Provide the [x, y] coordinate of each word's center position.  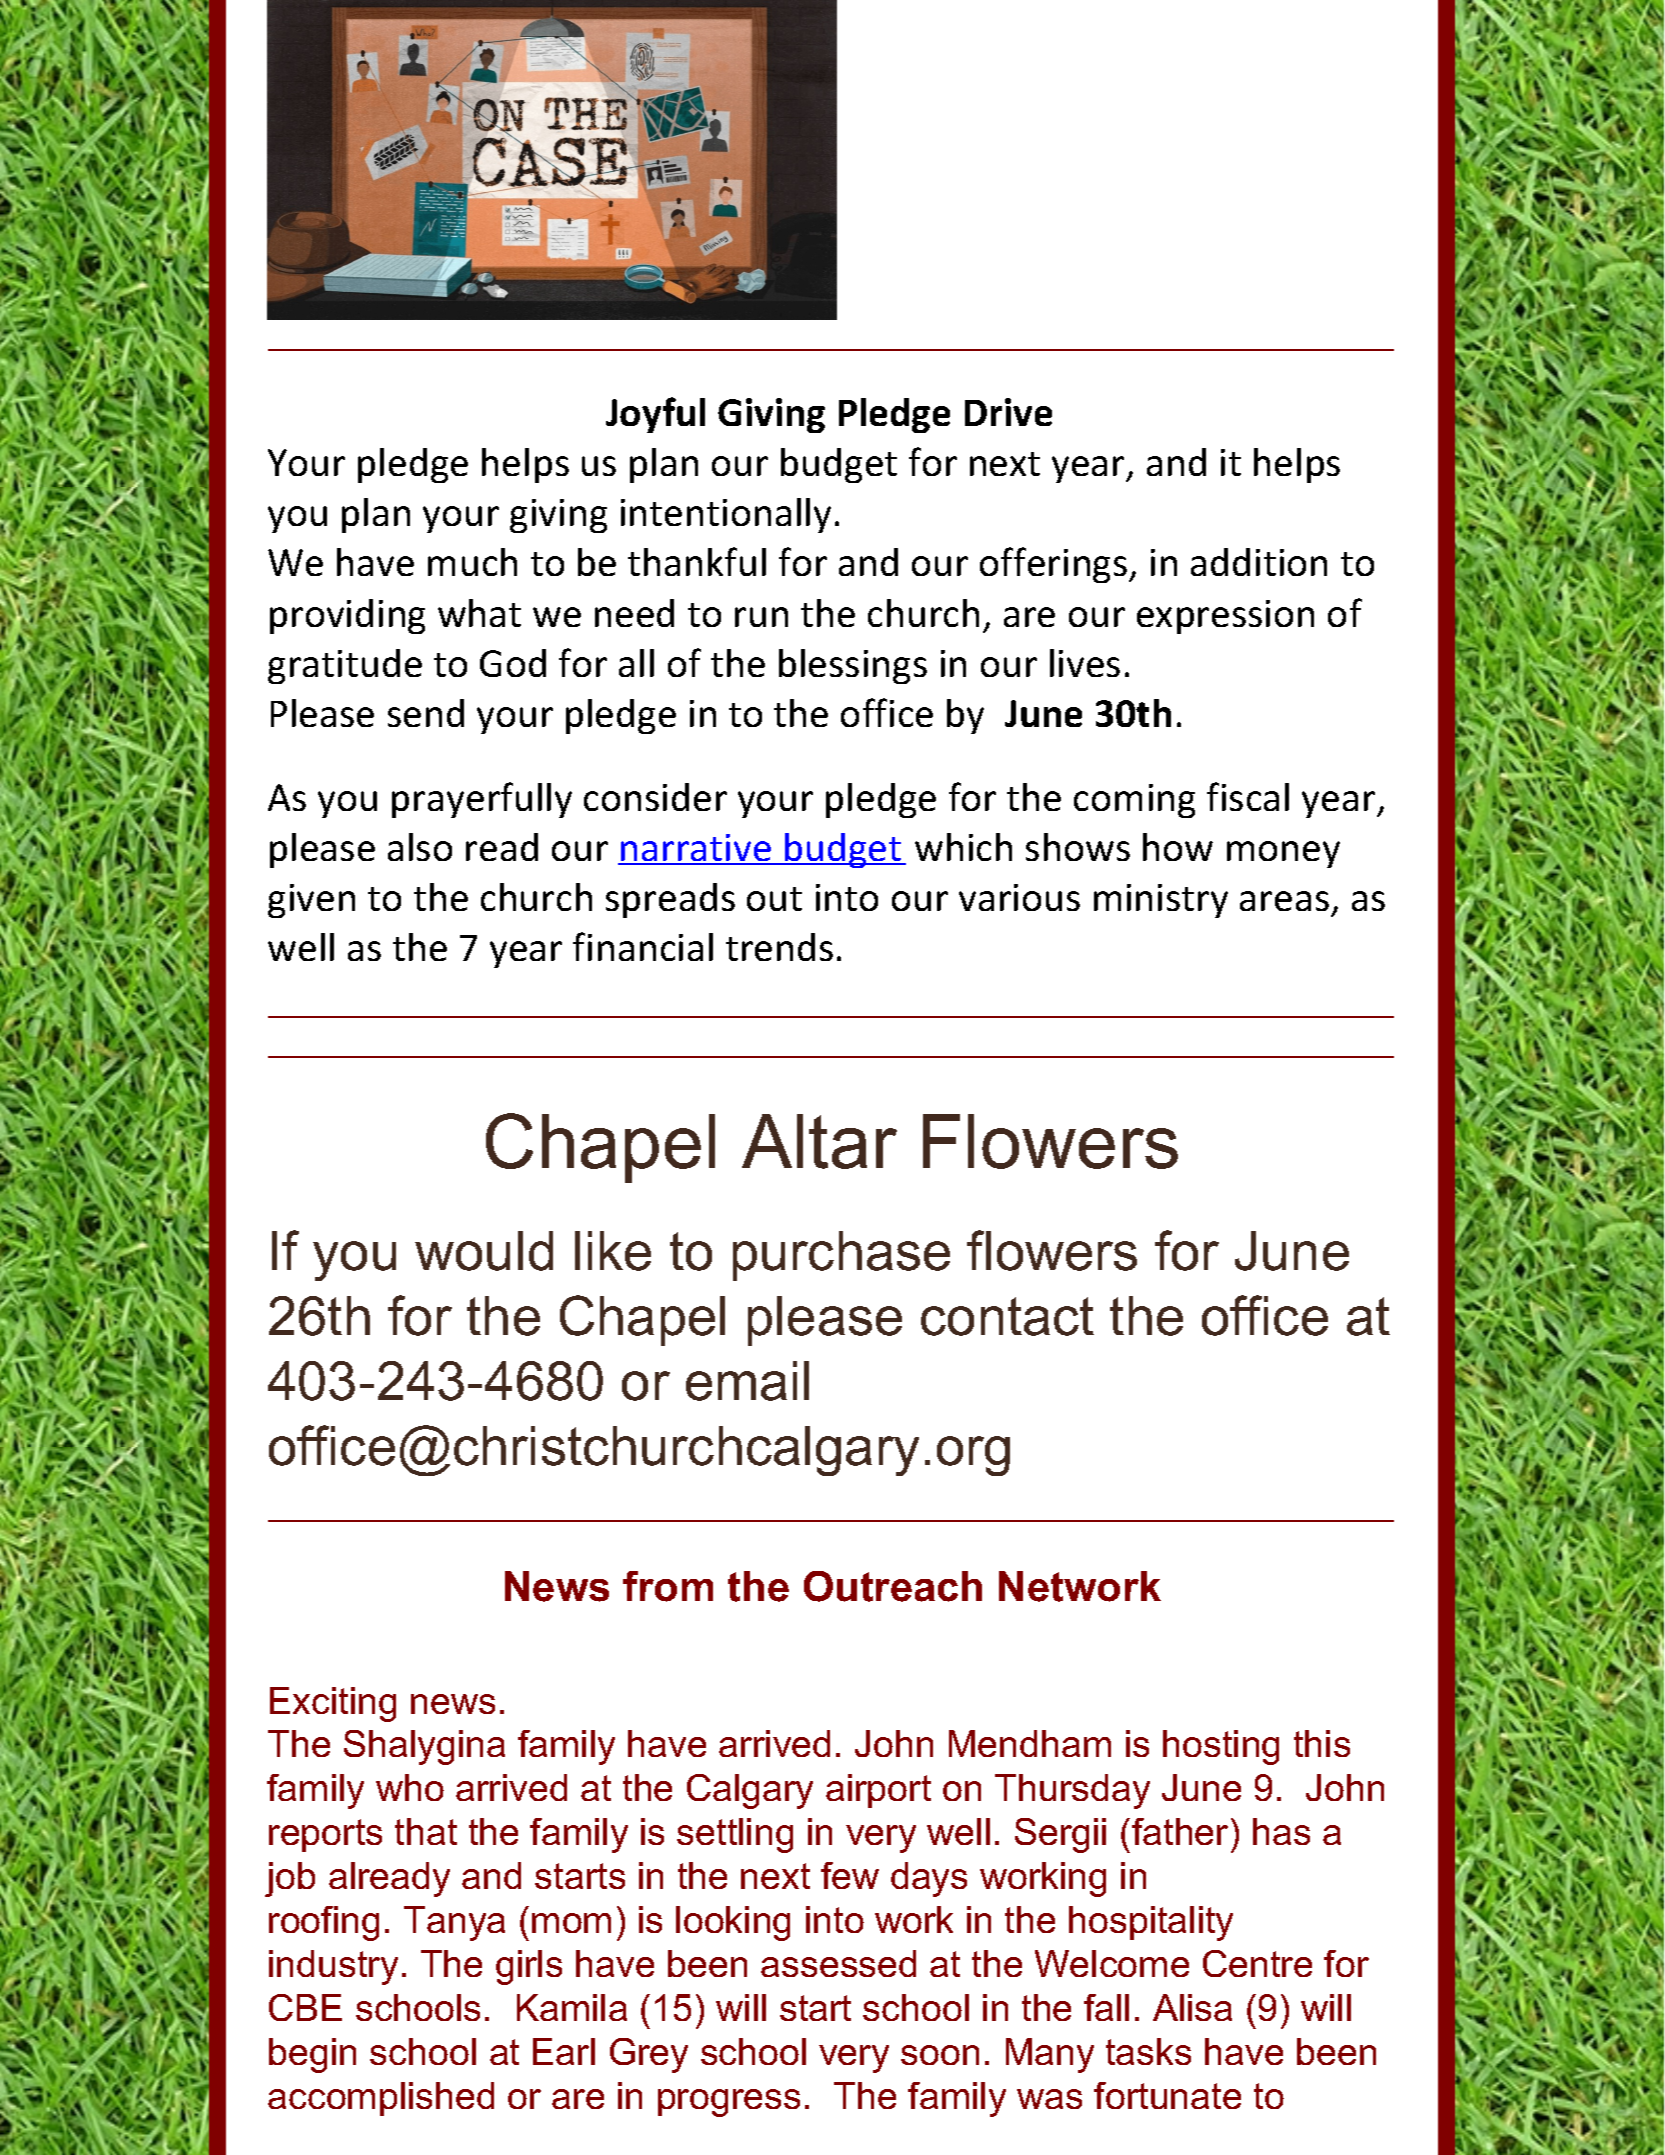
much [472, 562]
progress [729, 2103]
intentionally [726, 515]
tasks [1148, 2051]
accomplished [381, 2099]
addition [1259, 562]
